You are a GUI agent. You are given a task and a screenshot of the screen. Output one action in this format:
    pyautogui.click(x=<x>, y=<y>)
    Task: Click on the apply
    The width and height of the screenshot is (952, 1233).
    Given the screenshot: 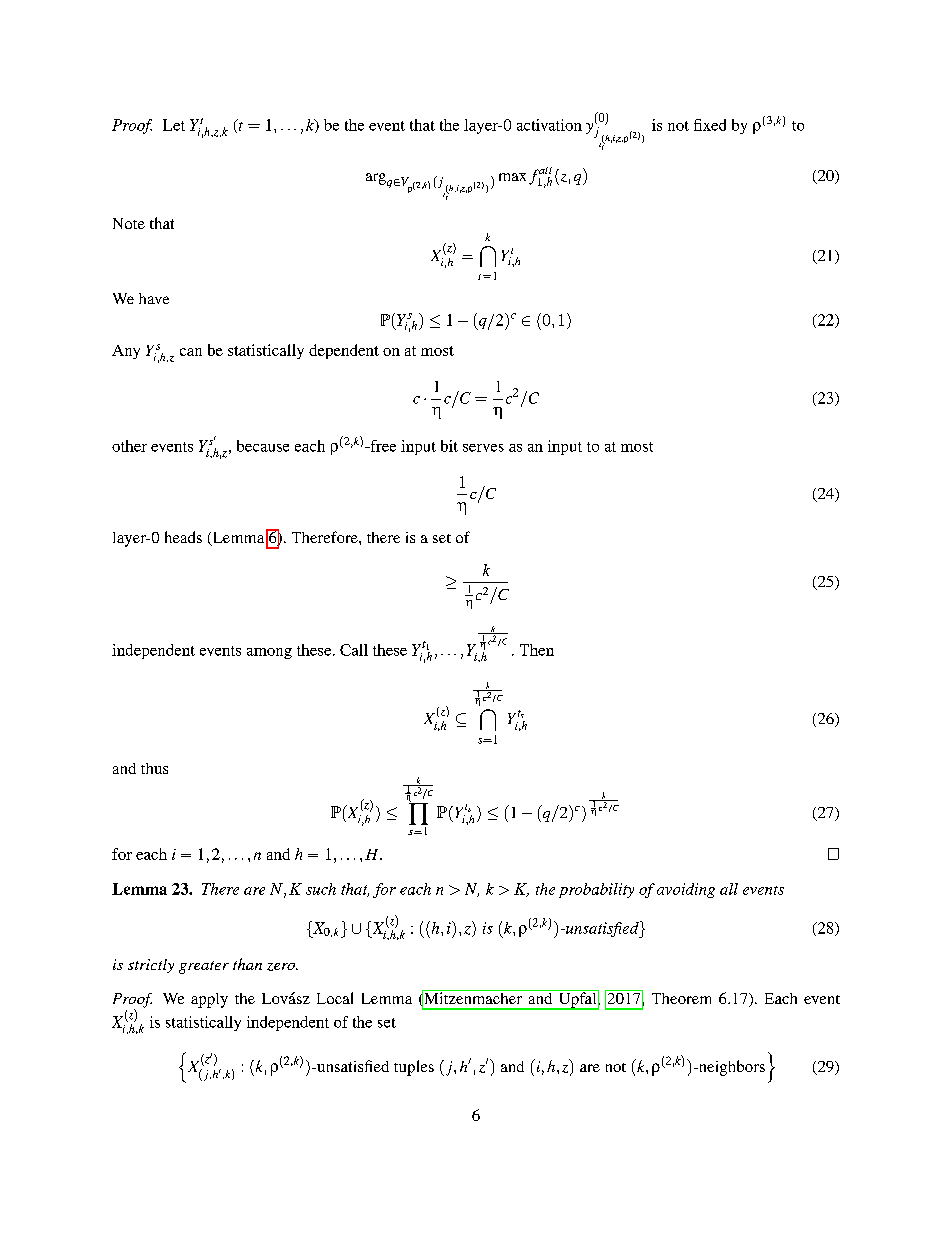 What is the action you would take?
    pyautogui.click(x=209, y=1000)
